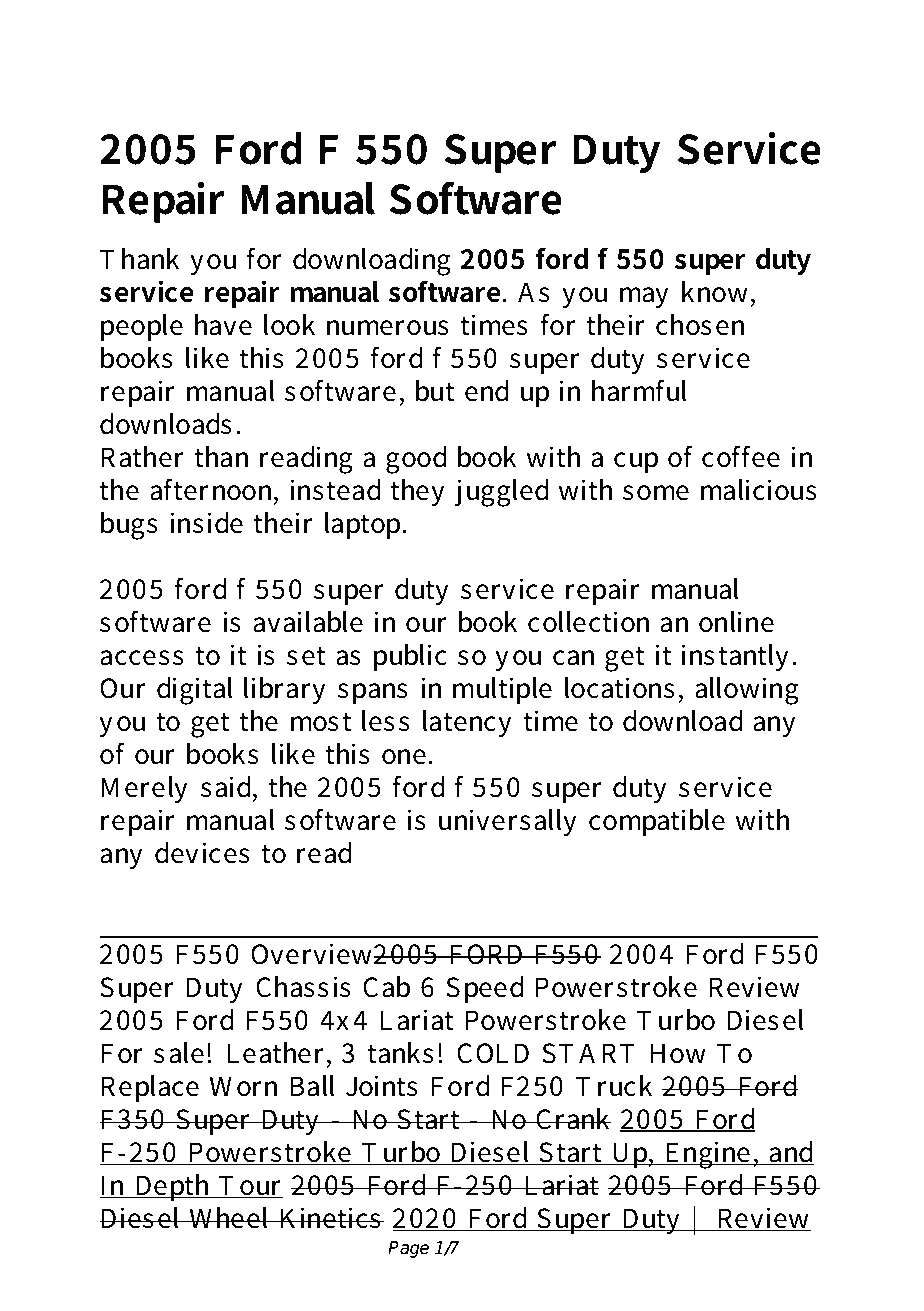  I want to click on latency, so click(467, 723).
